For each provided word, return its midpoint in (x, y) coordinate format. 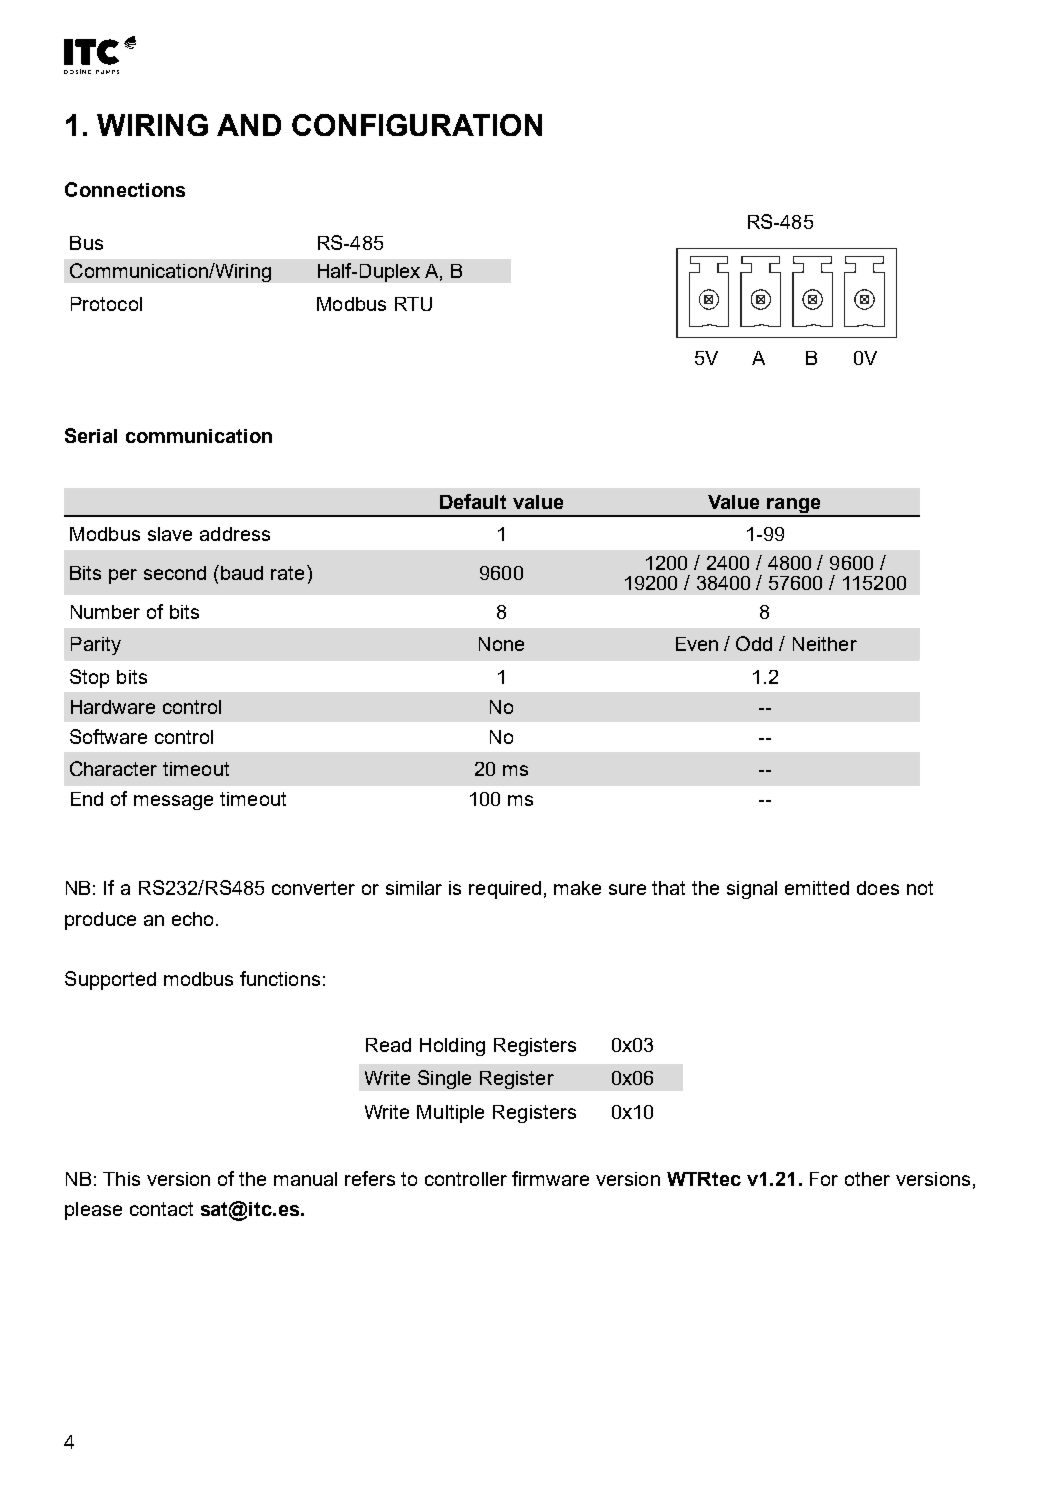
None (501, 644)
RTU (413, 304)
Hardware (113, 707)
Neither (825, 644)
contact (161, 1209)
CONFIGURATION (417, 125)
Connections (125, 189)
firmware (550, 1178)
